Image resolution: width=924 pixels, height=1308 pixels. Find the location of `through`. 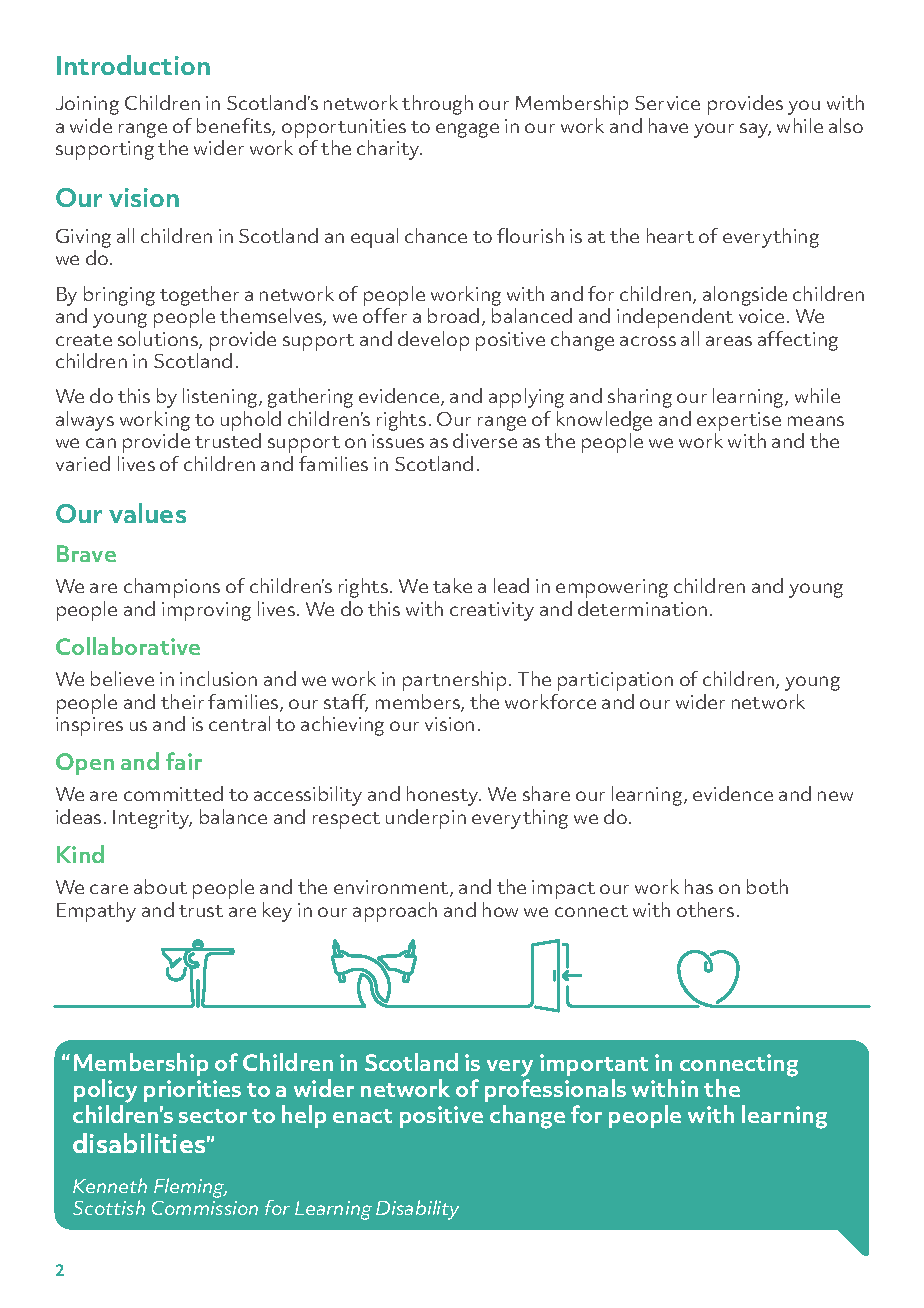

through is located at coordinates (437, 105).
